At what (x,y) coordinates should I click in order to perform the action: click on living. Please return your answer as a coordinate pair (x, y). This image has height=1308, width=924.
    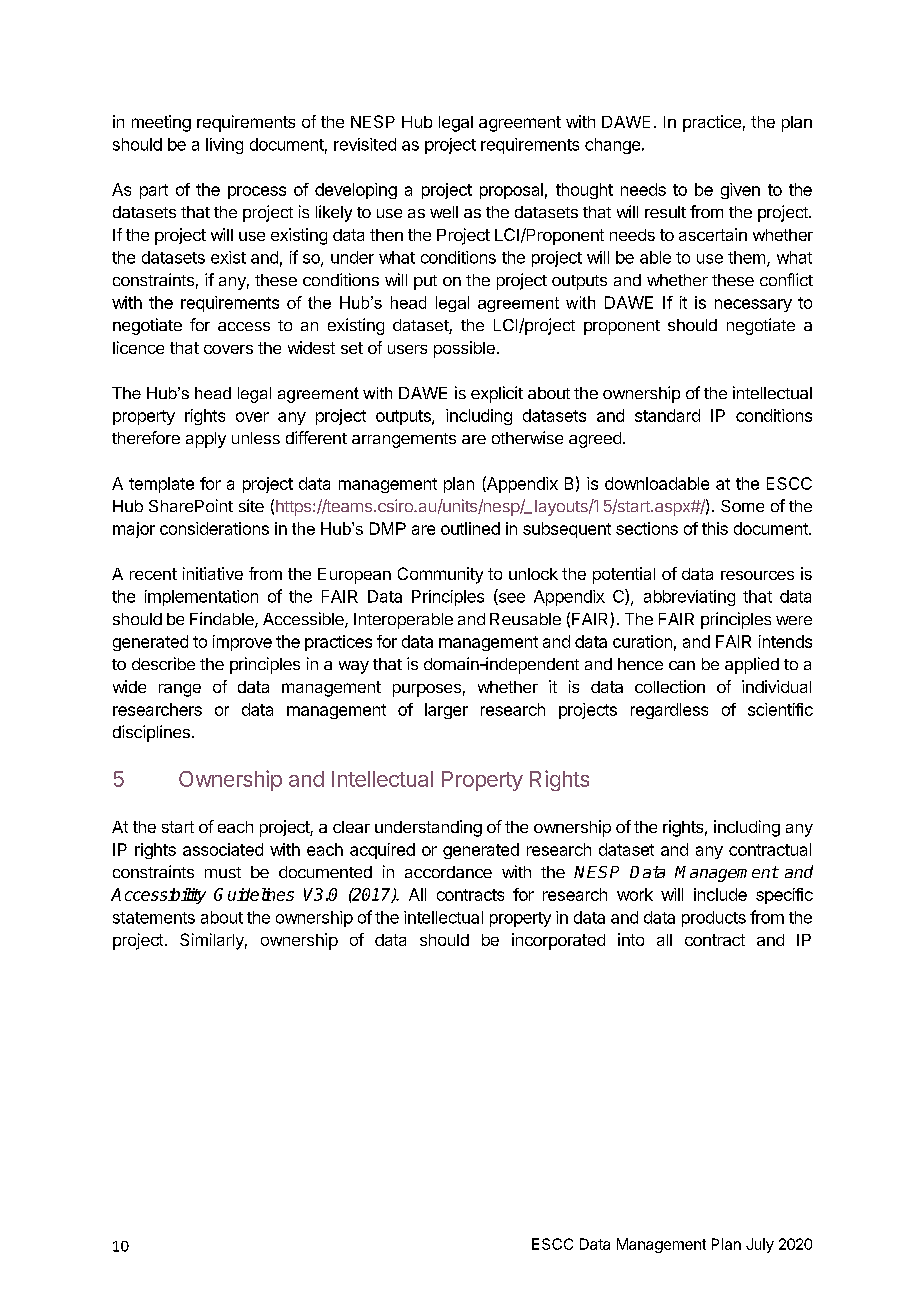
    Looking at the image, I should click on (224, 146).
